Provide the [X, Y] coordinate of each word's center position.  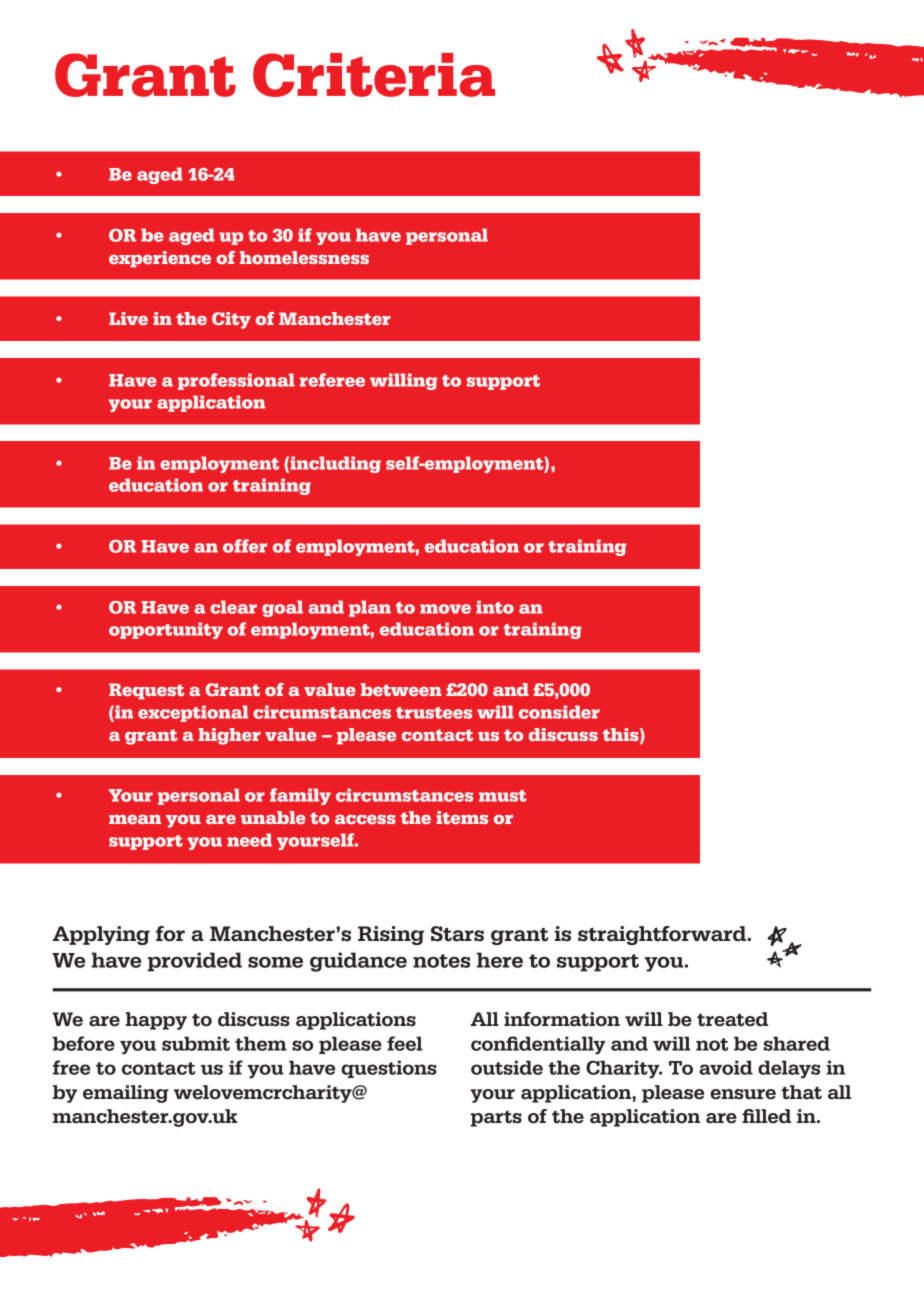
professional [236, 381]
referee [332, 380]
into [495, 607]
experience [160, 259]
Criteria [374, 75]
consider [559, 712]
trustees [434, 713]
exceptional [193, 713]
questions [389, 1069]
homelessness [304, 257]
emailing [126, 1094]
